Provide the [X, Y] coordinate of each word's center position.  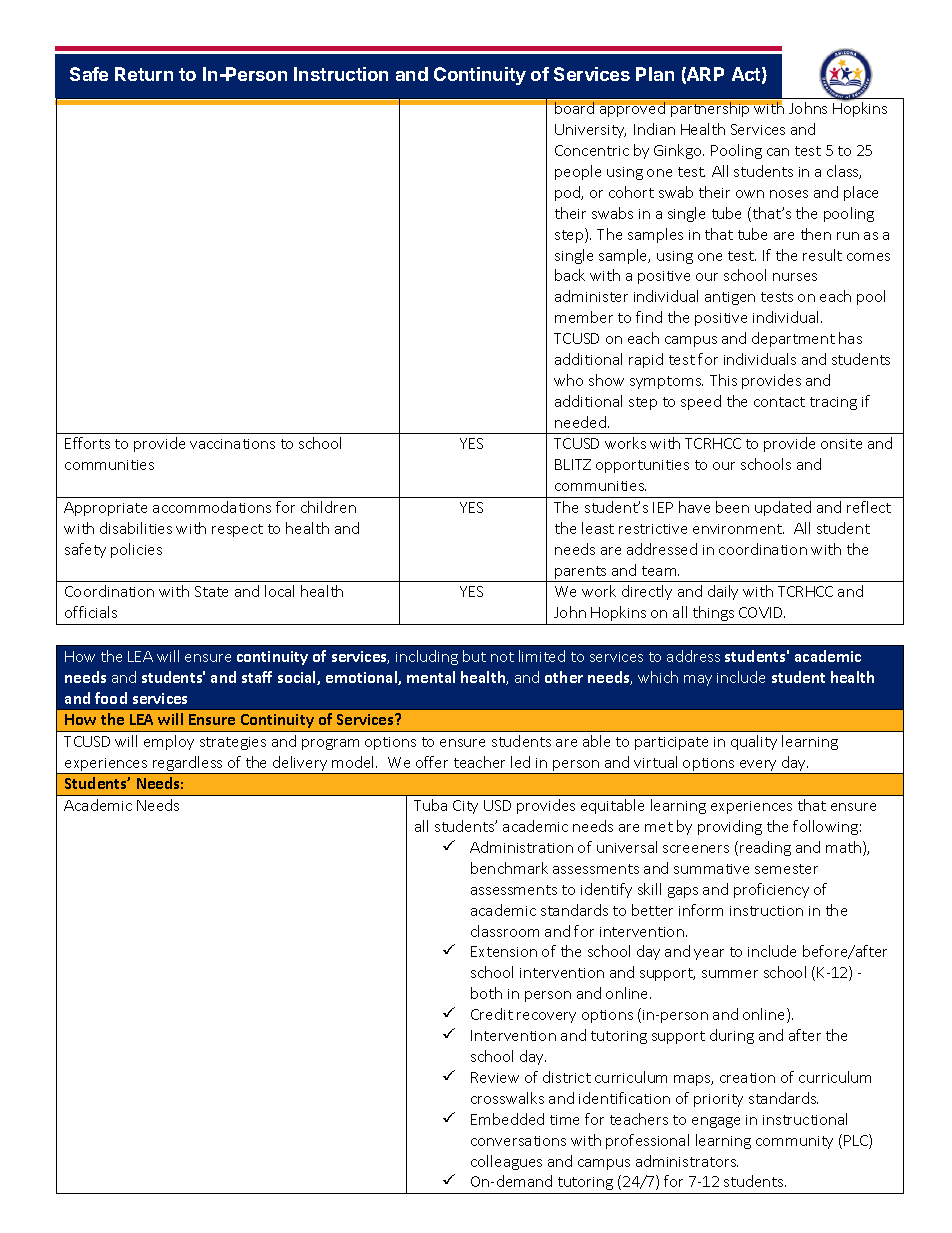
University [590, 131]
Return [144, 74]
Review [495, 1077]
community [794, 1142]
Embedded [507, 1119]
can [778, 152]
